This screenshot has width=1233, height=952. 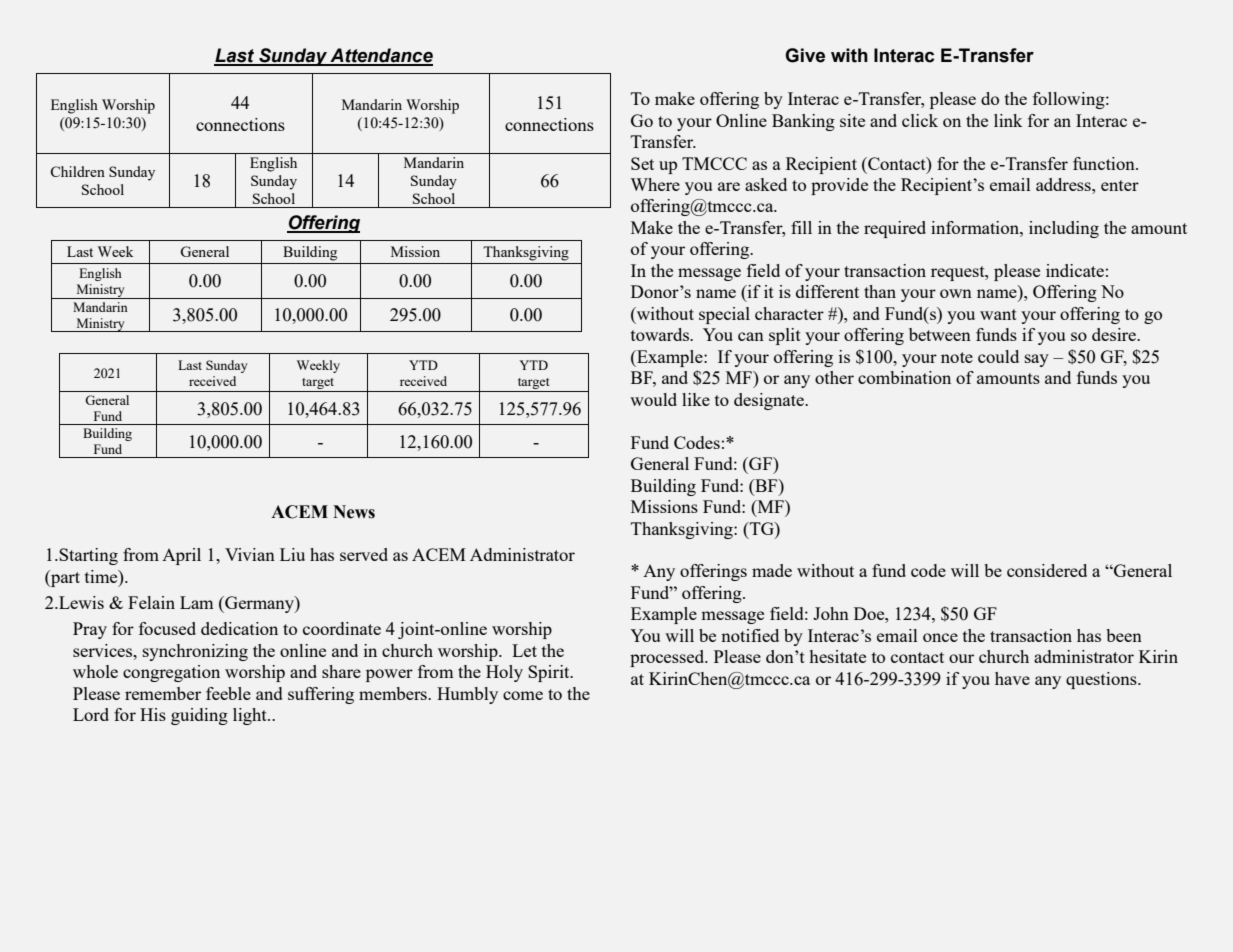 What do you see at coordinates (163, 693) in the screenshot?
I see `remember` at bounding box center [163, 693].
